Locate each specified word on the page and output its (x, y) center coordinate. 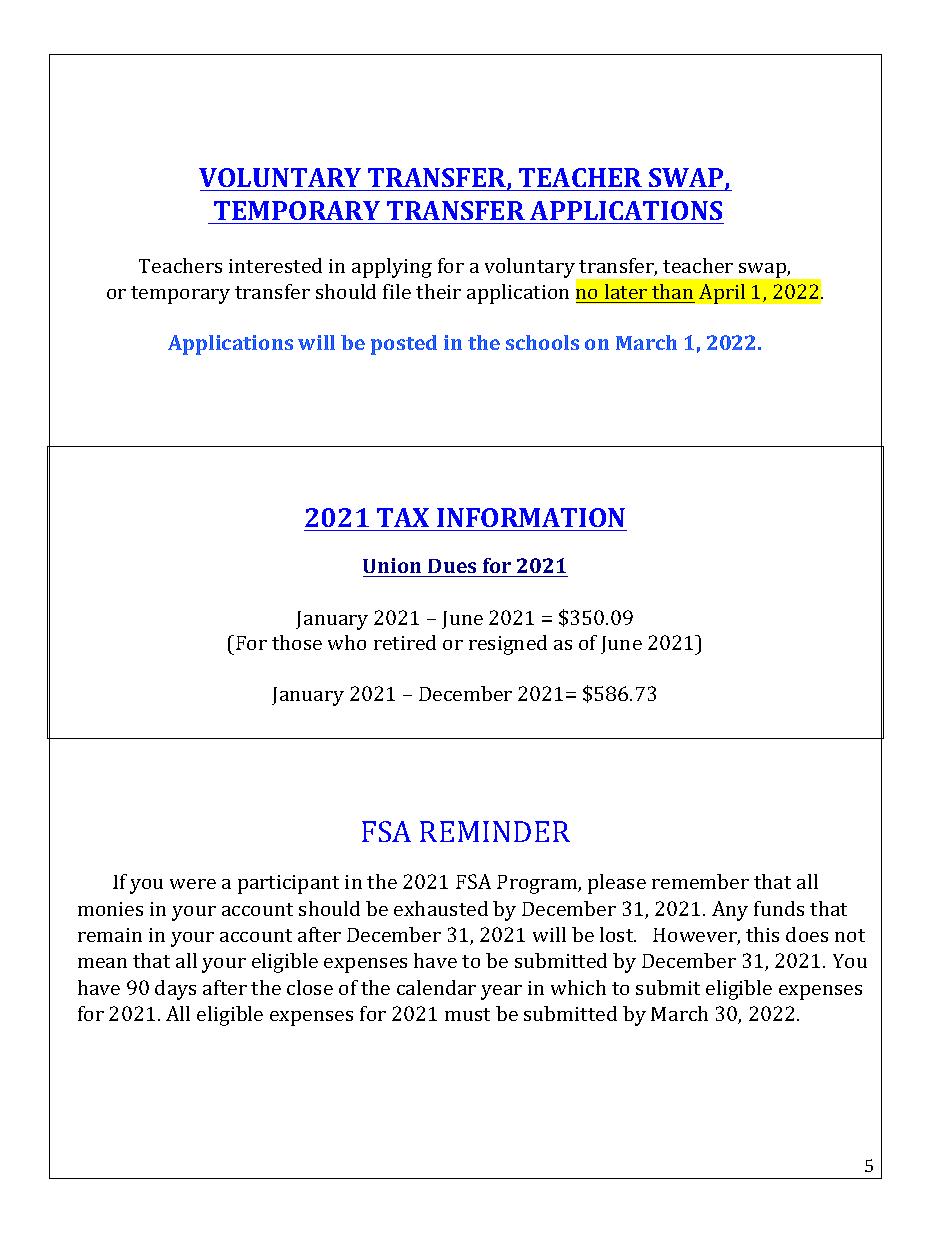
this (762, 934)
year (501, 992)
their (438, 291)
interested (275, 265)
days (175, 990)
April (722, 294)
